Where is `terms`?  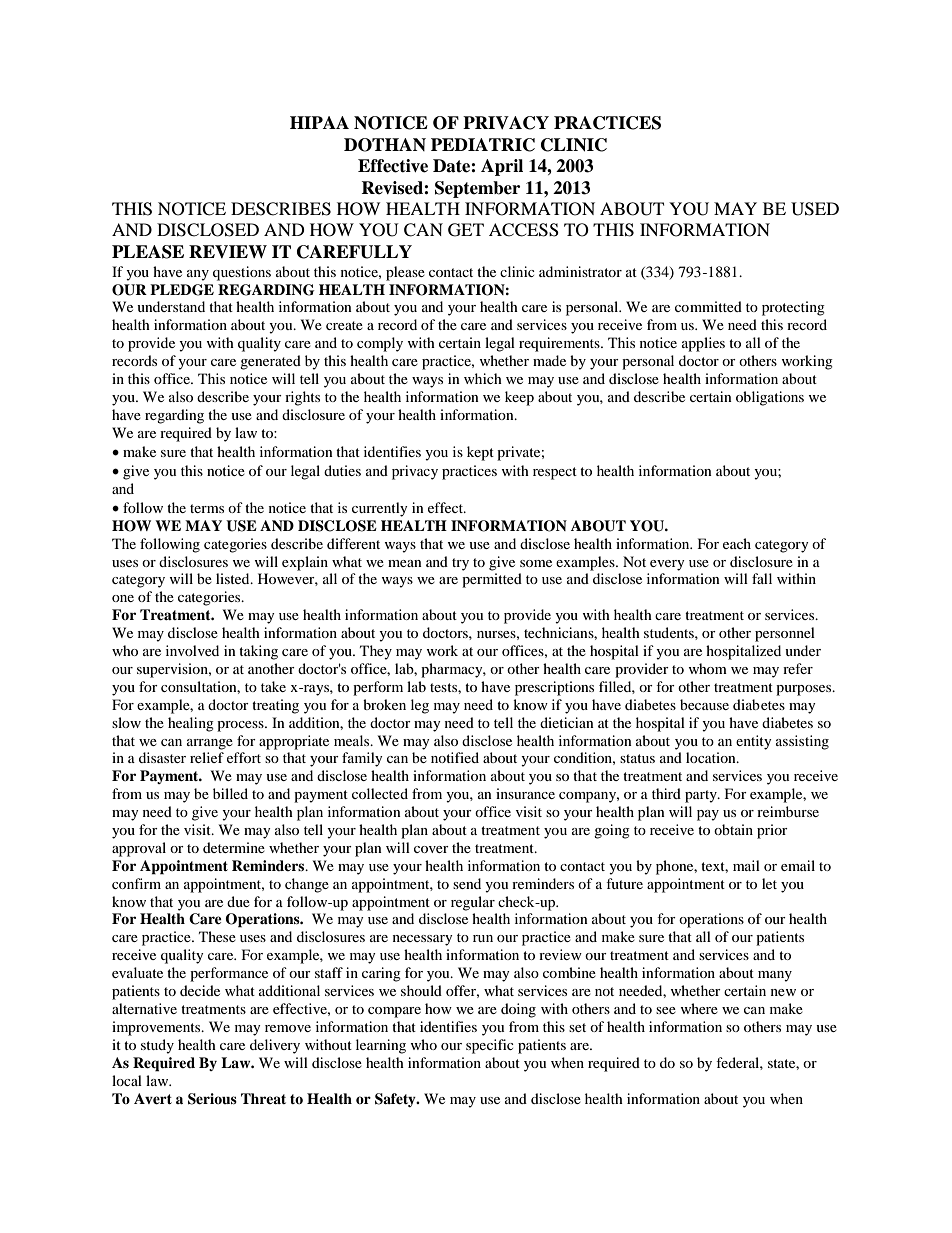 terms is located at coordinates (207, 508).
